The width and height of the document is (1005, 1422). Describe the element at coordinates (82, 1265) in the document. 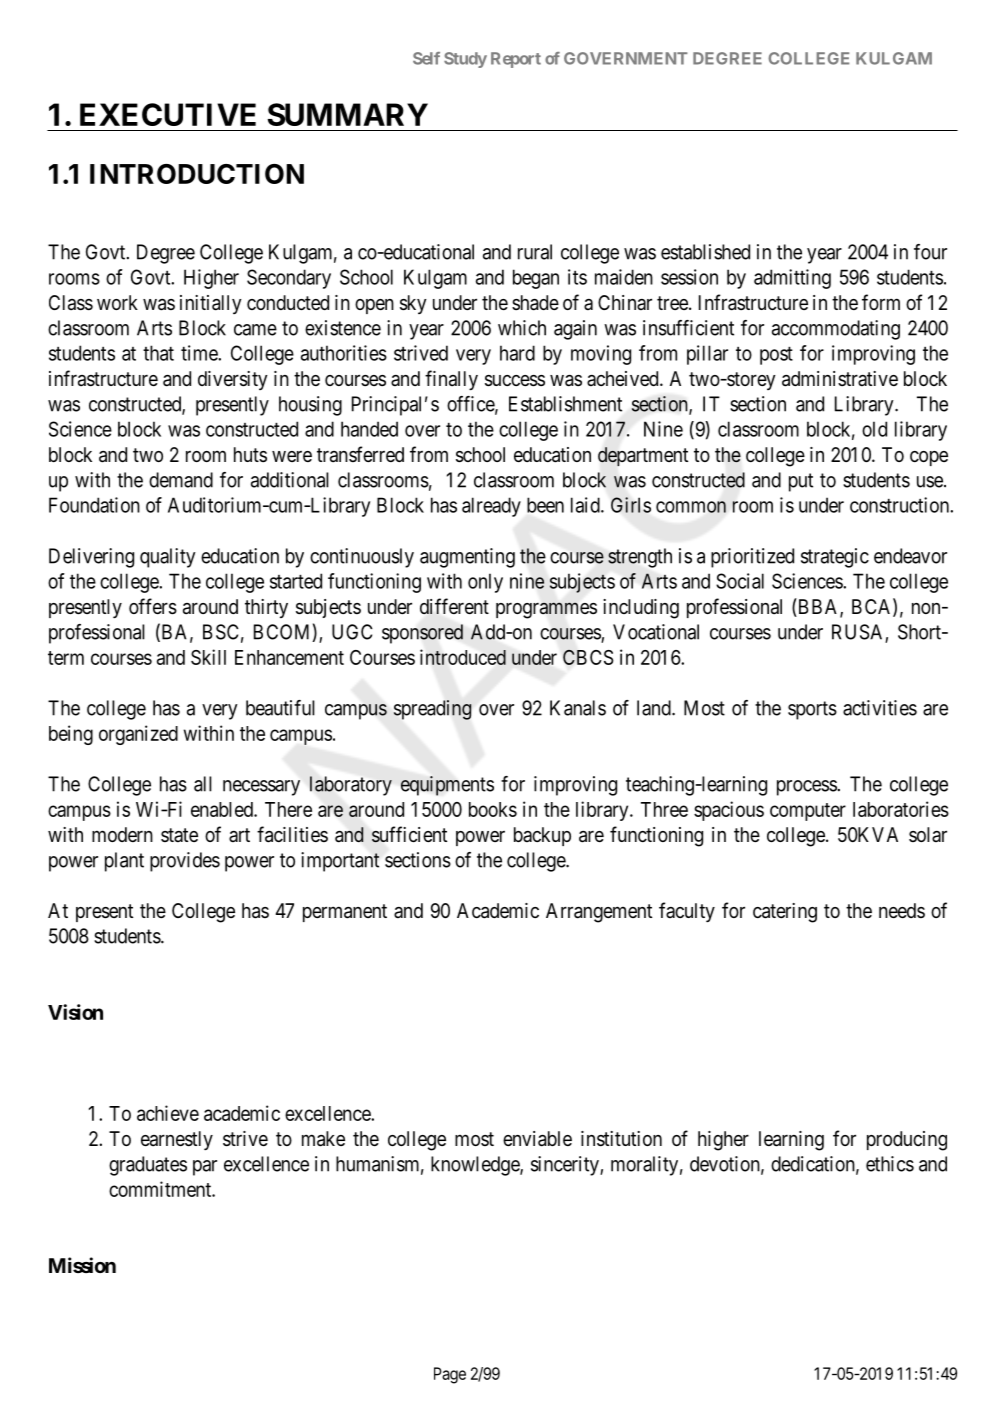

I see `Mission` at that location.
